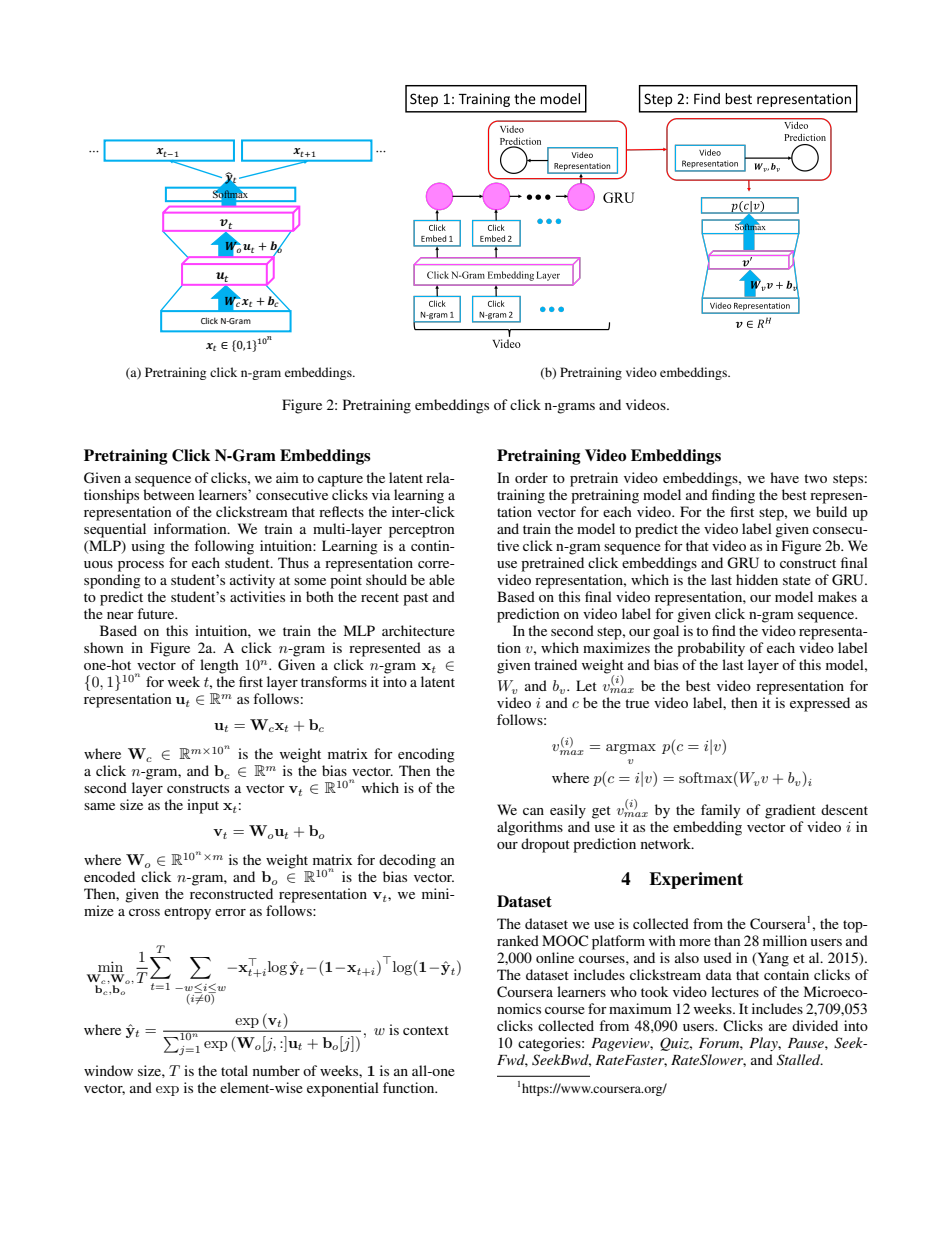 Image resolution: width=952 pixels, height=1233 pixels. I want to click on architecture, so click(418, 630).
